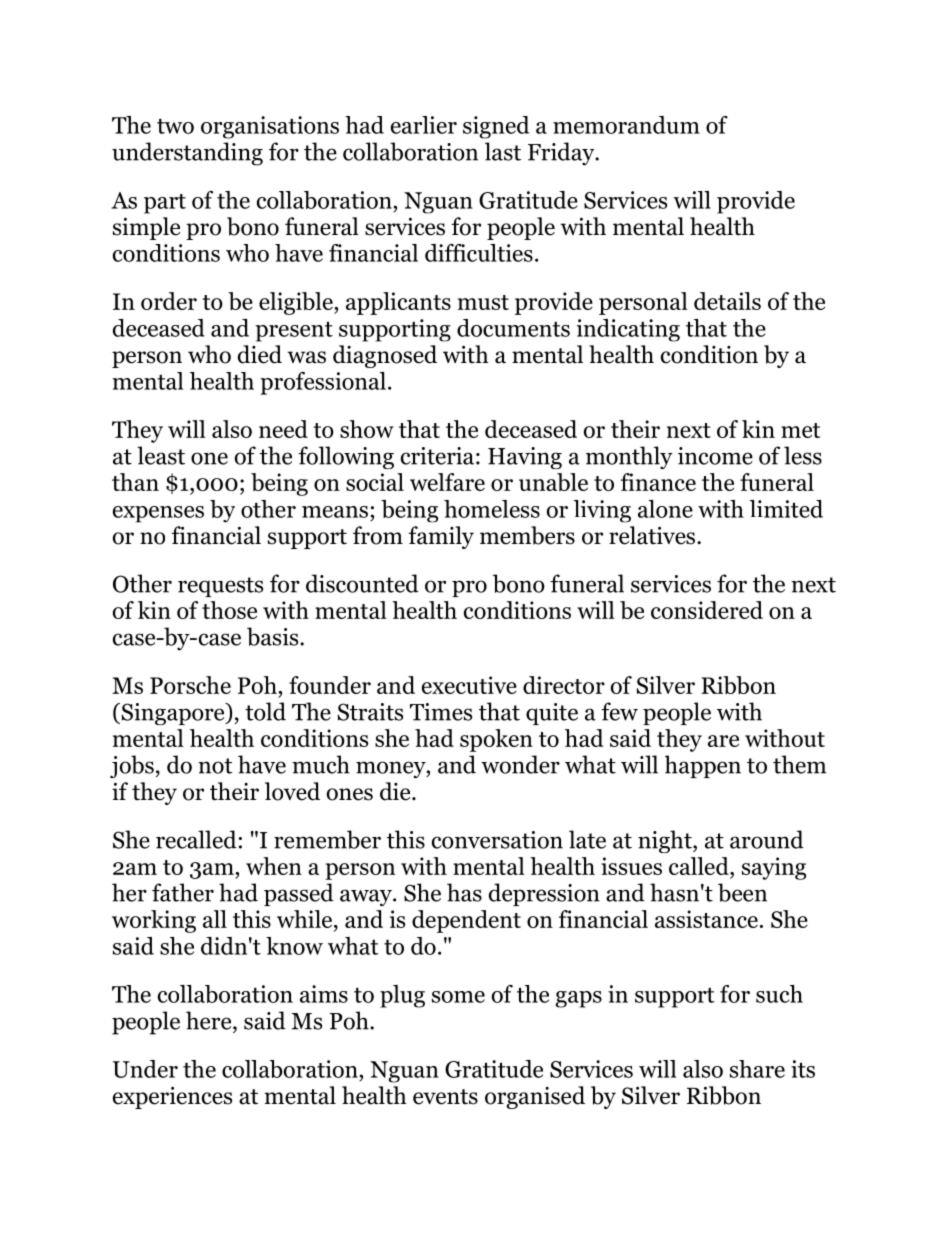 Image resolution: width=952 pixels, height=1233 pixels. I want to click on two, so click(175, 126).
